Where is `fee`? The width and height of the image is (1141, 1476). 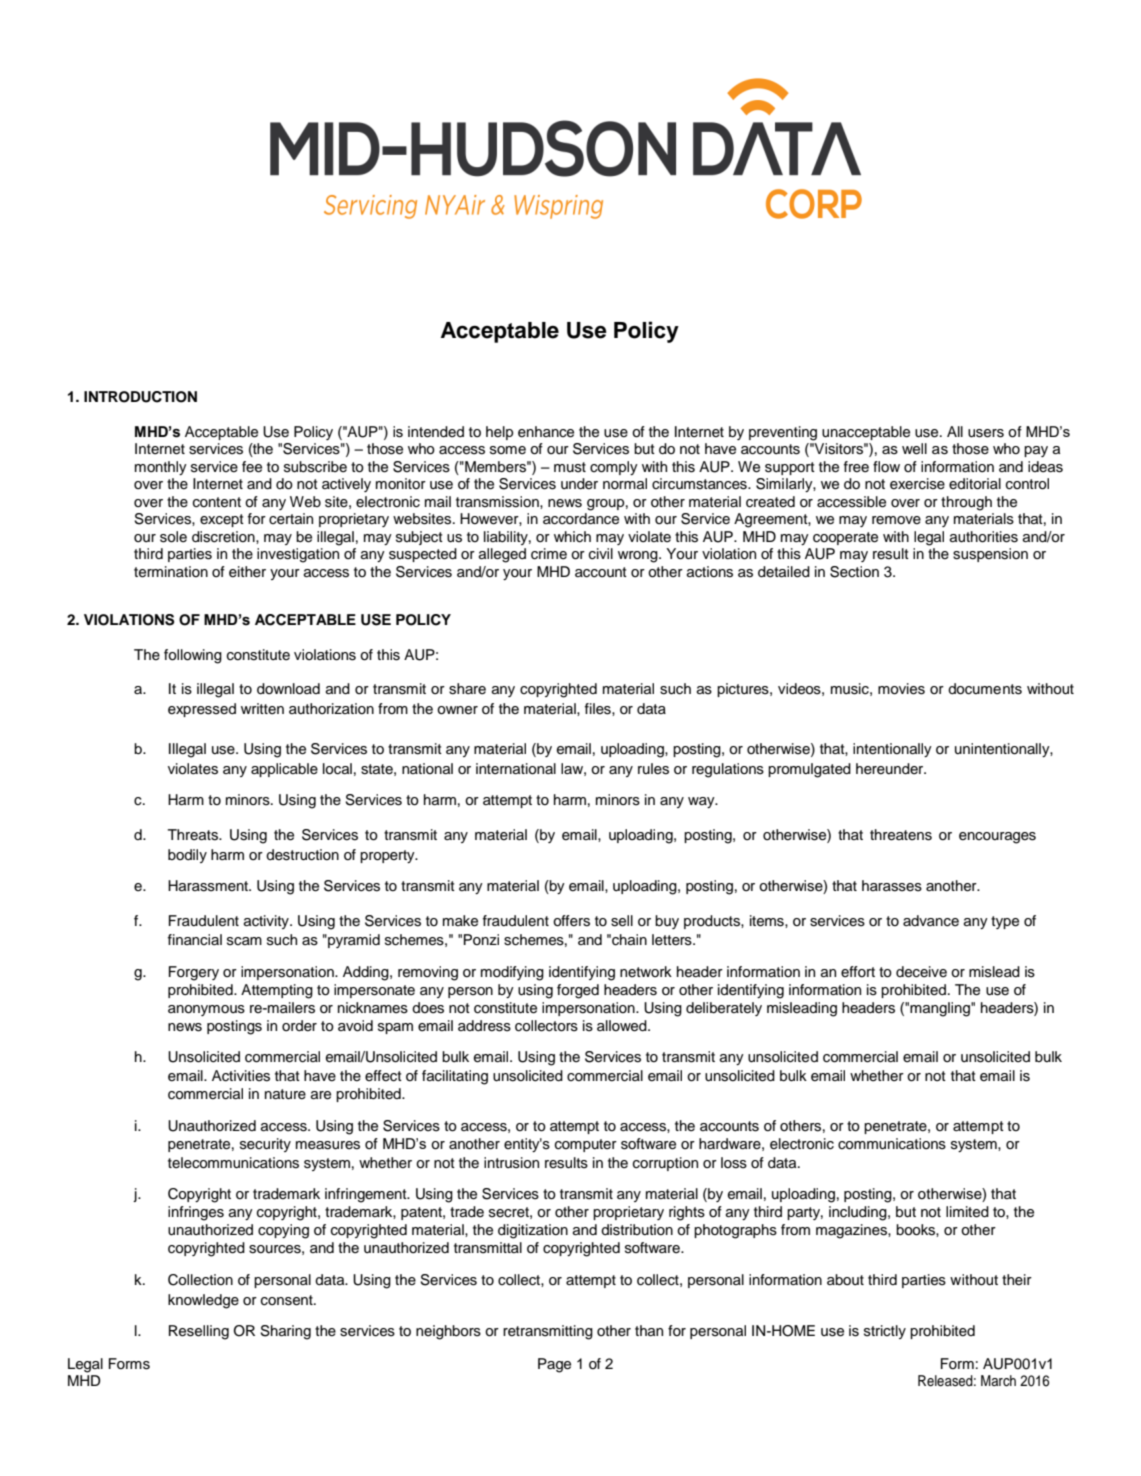 fee is located at coordinates (252, 467).
